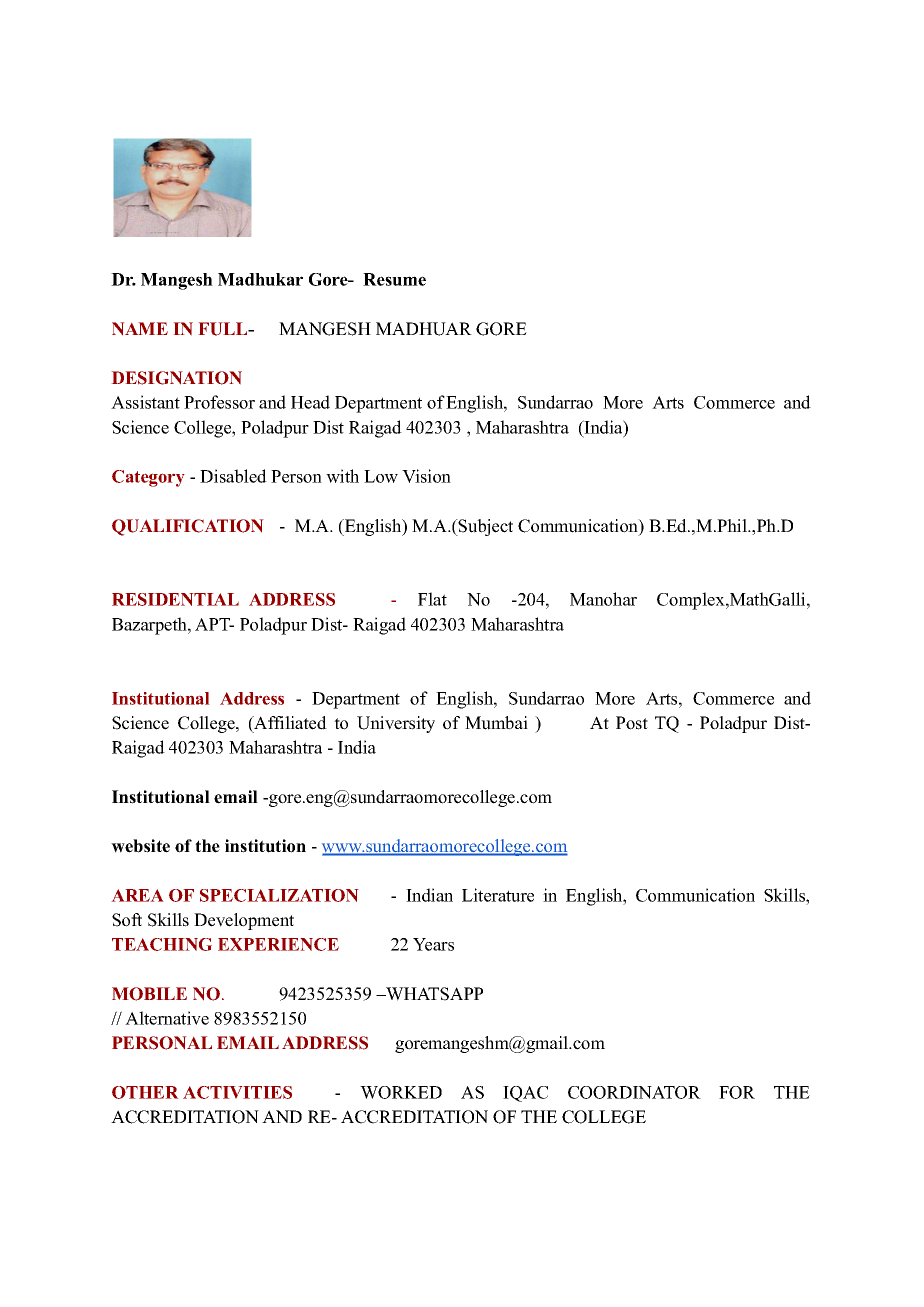 Image resolution: width=924 pixels, height=1307 pixels. I want to click on WORKED, so click(401, 1092).
